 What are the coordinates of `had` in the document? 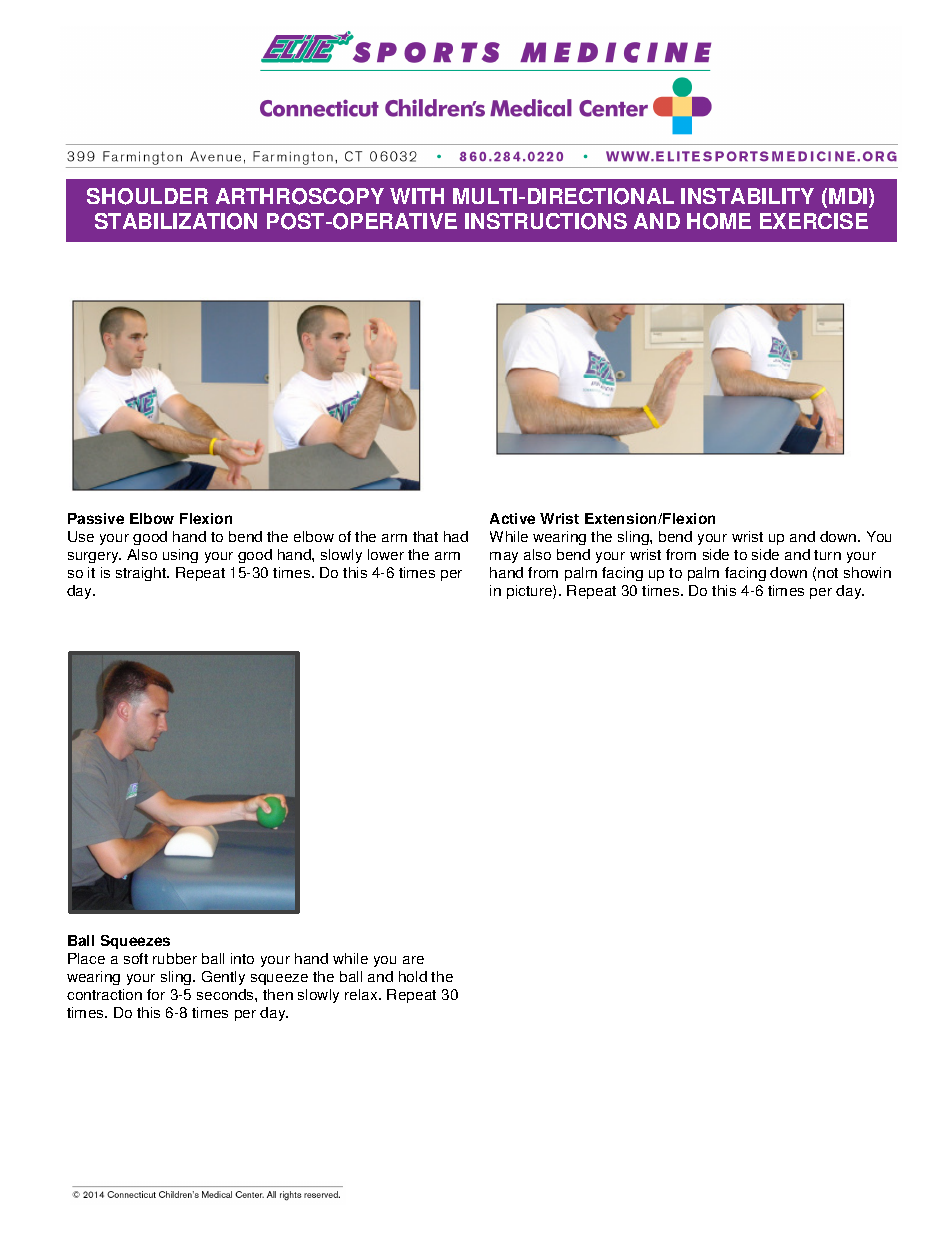 It's located at (456, 536).
